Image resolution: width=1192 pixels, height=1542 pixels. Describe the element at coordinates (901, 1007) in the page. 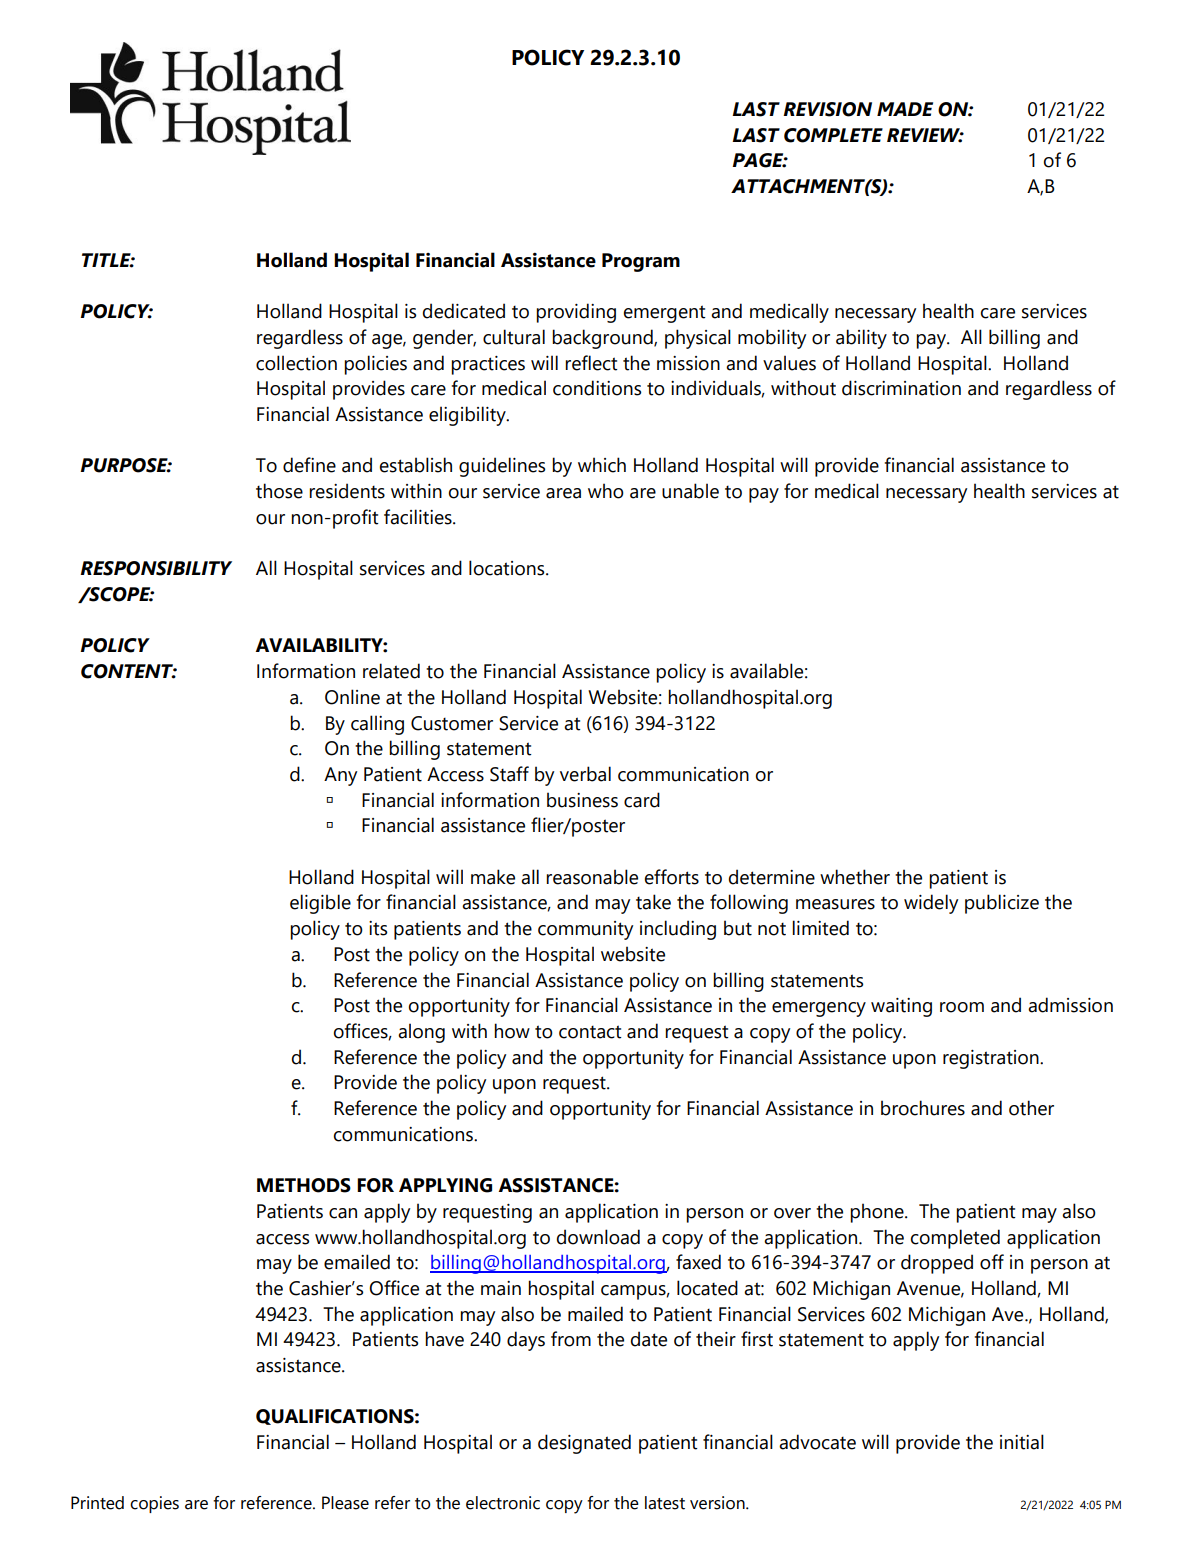

I see `waiting` at that location.
